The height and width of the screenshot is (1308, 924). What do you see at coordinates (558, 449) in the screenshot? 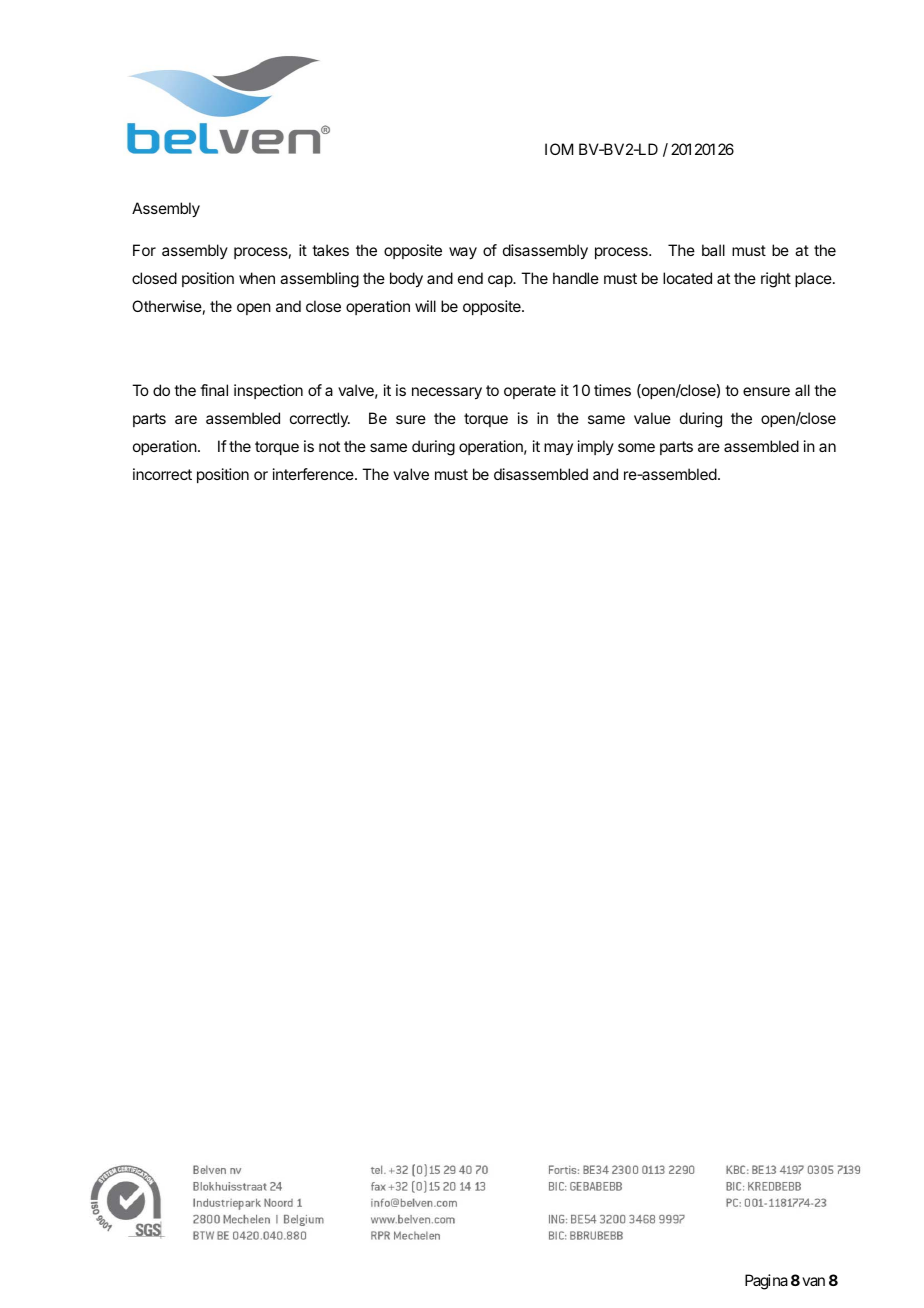
I see `may` at bounding box center [558, 449].
